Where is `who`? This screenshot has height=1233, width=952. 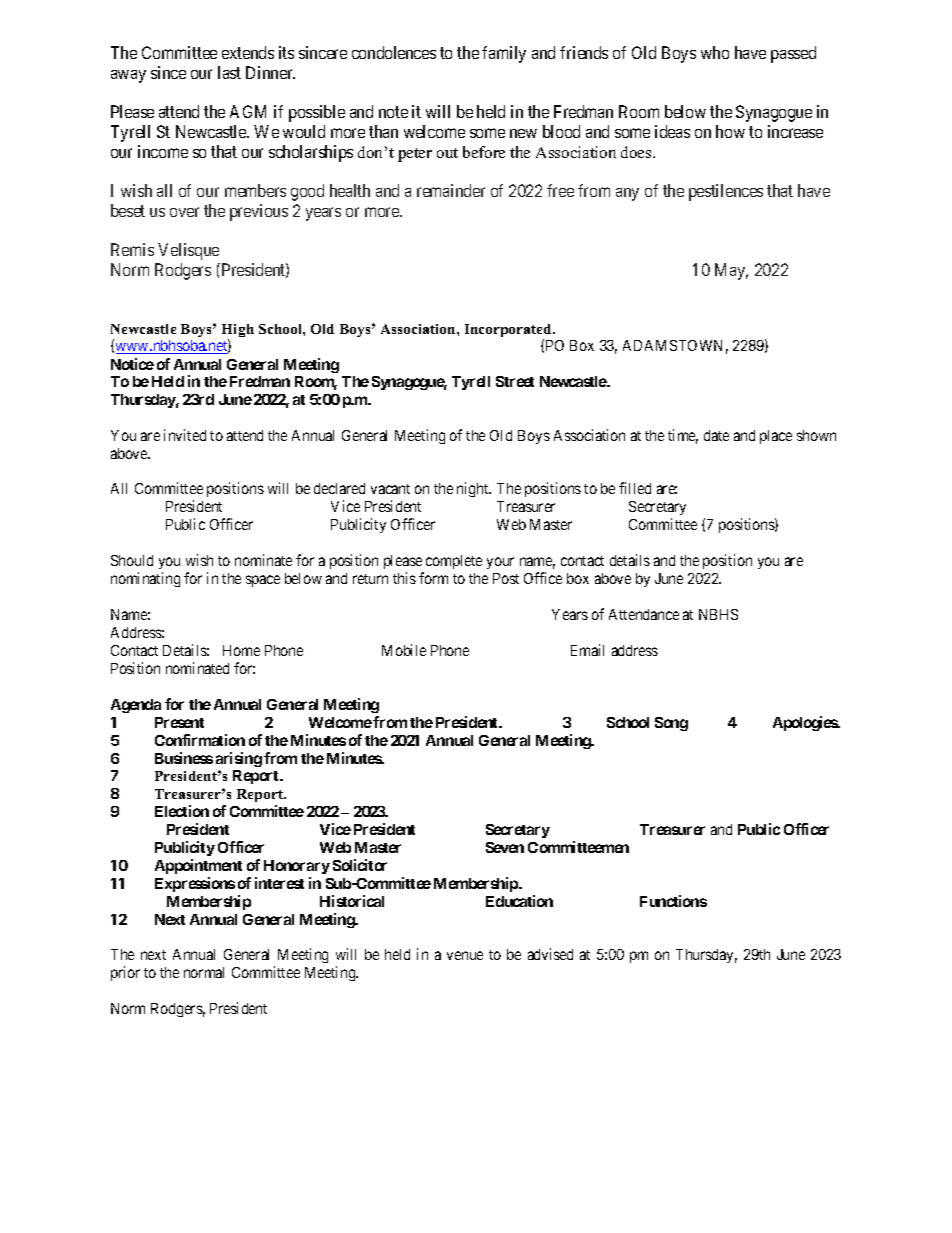 who is located at coordinates (715, 52).
